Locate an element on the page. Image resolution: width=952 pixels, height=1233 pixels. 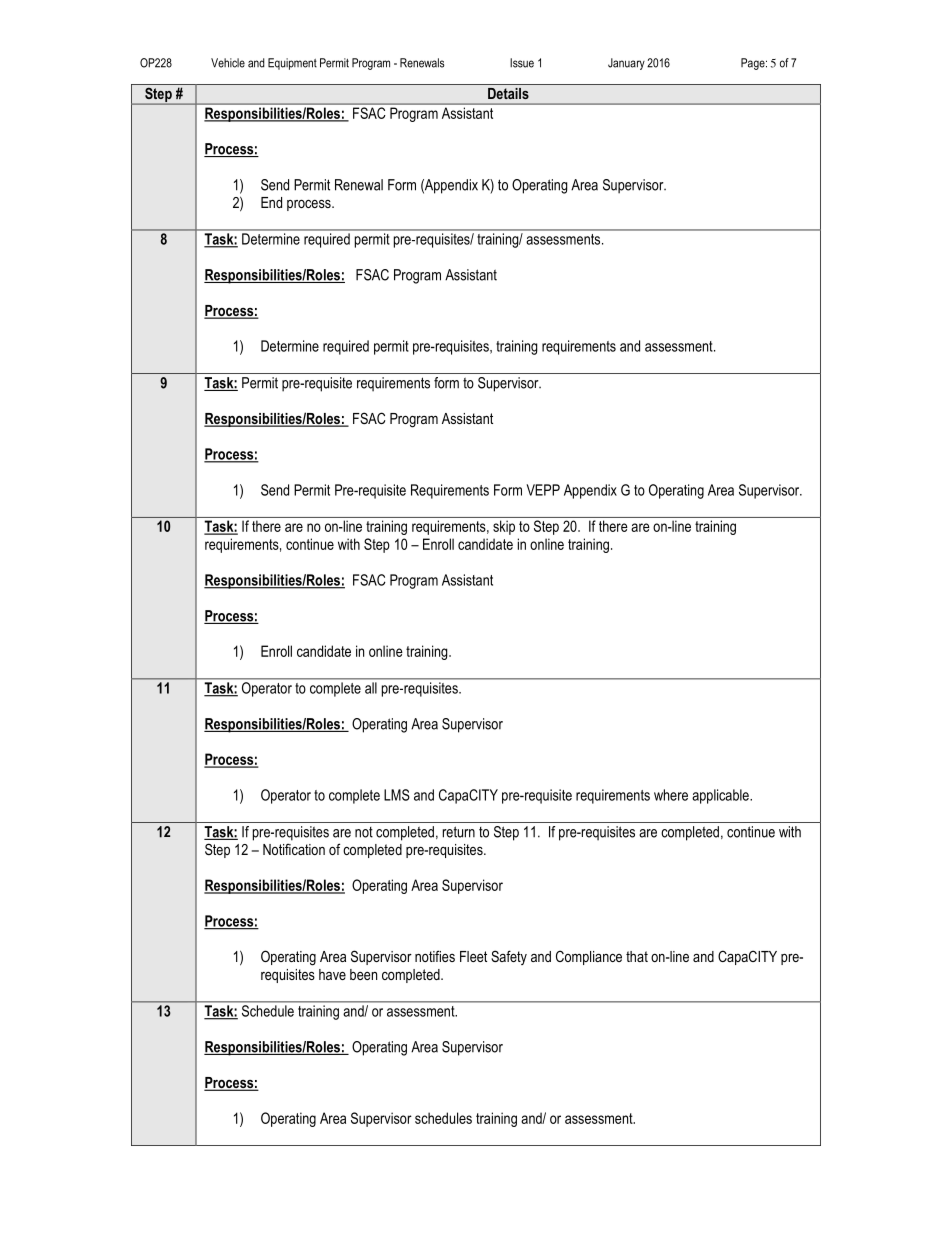
where is located at coordinates (671, 795).
